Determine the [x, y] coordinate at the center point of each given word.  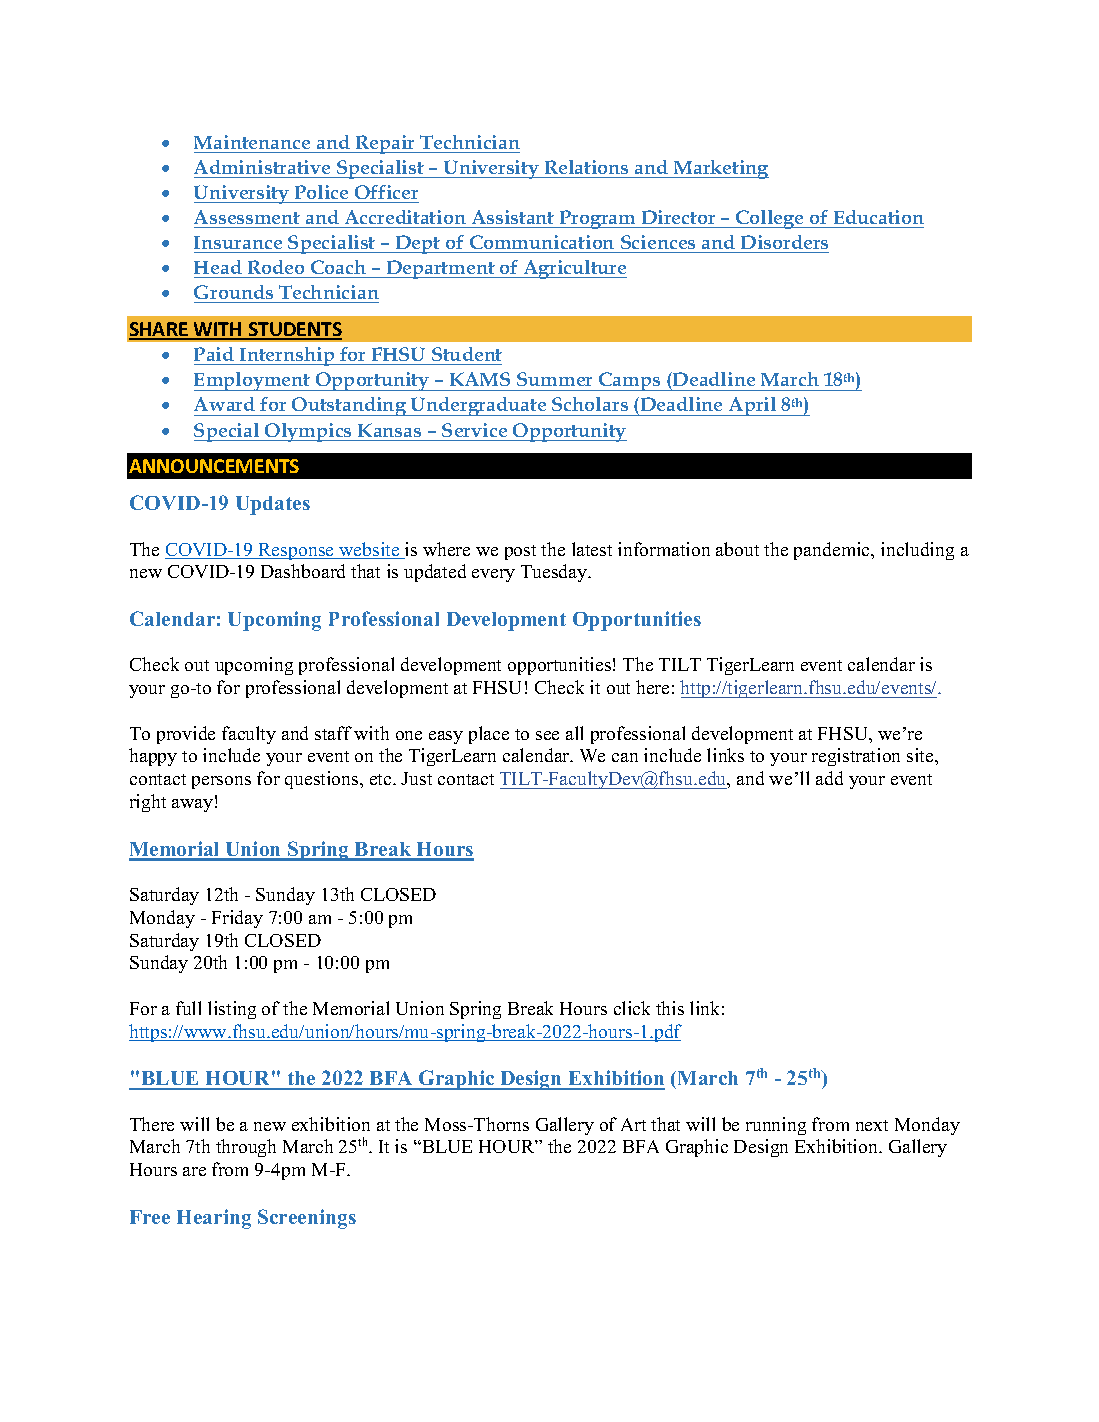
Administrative [262, 167]
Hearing [214, 1219]
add [829, 778]
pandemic [833, 551]
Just [416, 778]
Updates [273, 505]
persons [221, 782]
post [520, 552]
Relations [586, 167]
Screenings [307, 1219]
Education [879, 217]
